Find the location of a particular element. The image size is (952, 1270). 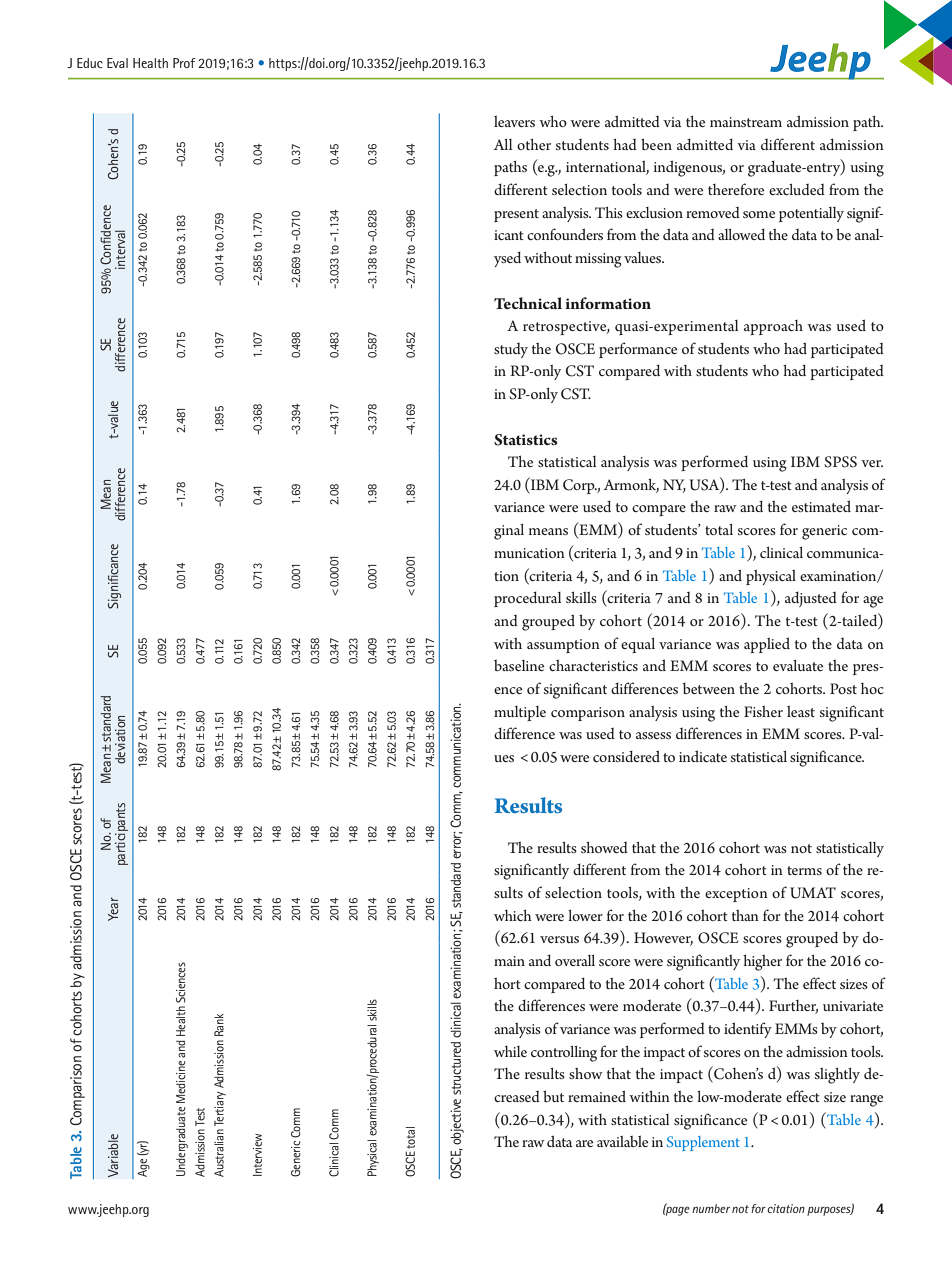

Prof is located at coordinates (184, 63).
